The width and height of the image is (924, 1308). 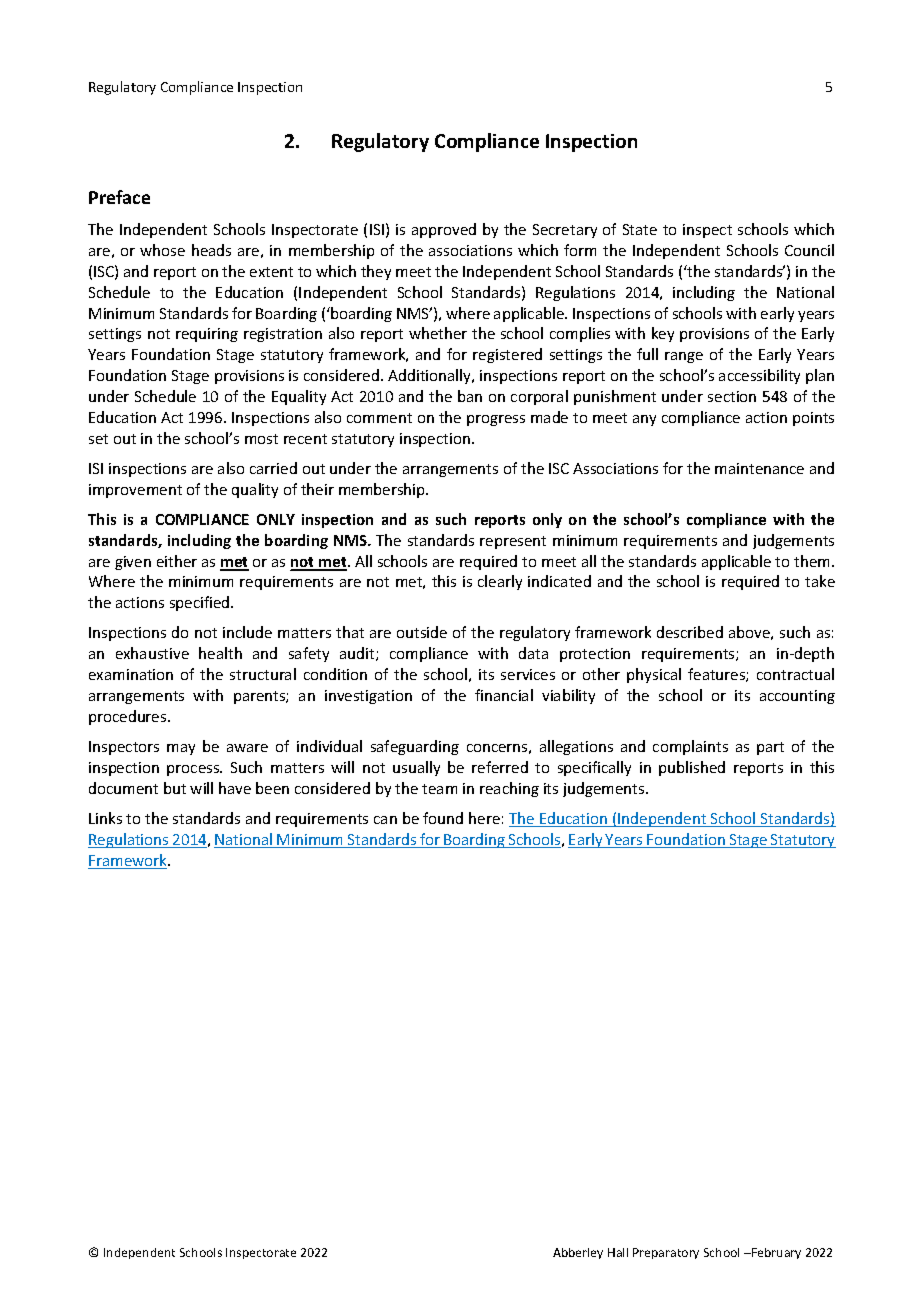 What do you see at coordinates (618, 1252) in the image?
I see `Hall` at bounding box center [618, 1252].
